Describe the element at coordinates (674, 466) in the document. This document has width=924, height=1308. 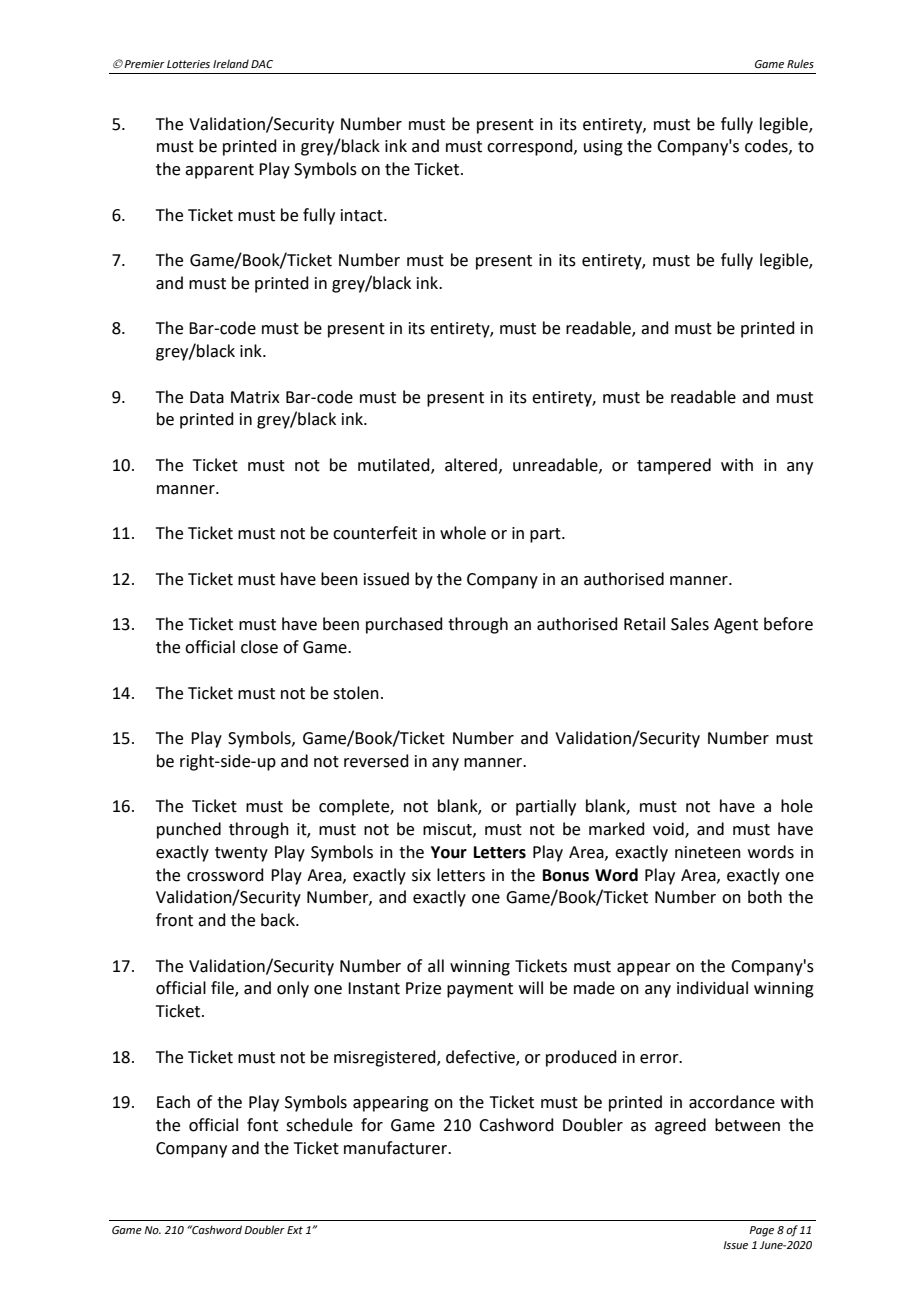
I see `tampered` at that location.
